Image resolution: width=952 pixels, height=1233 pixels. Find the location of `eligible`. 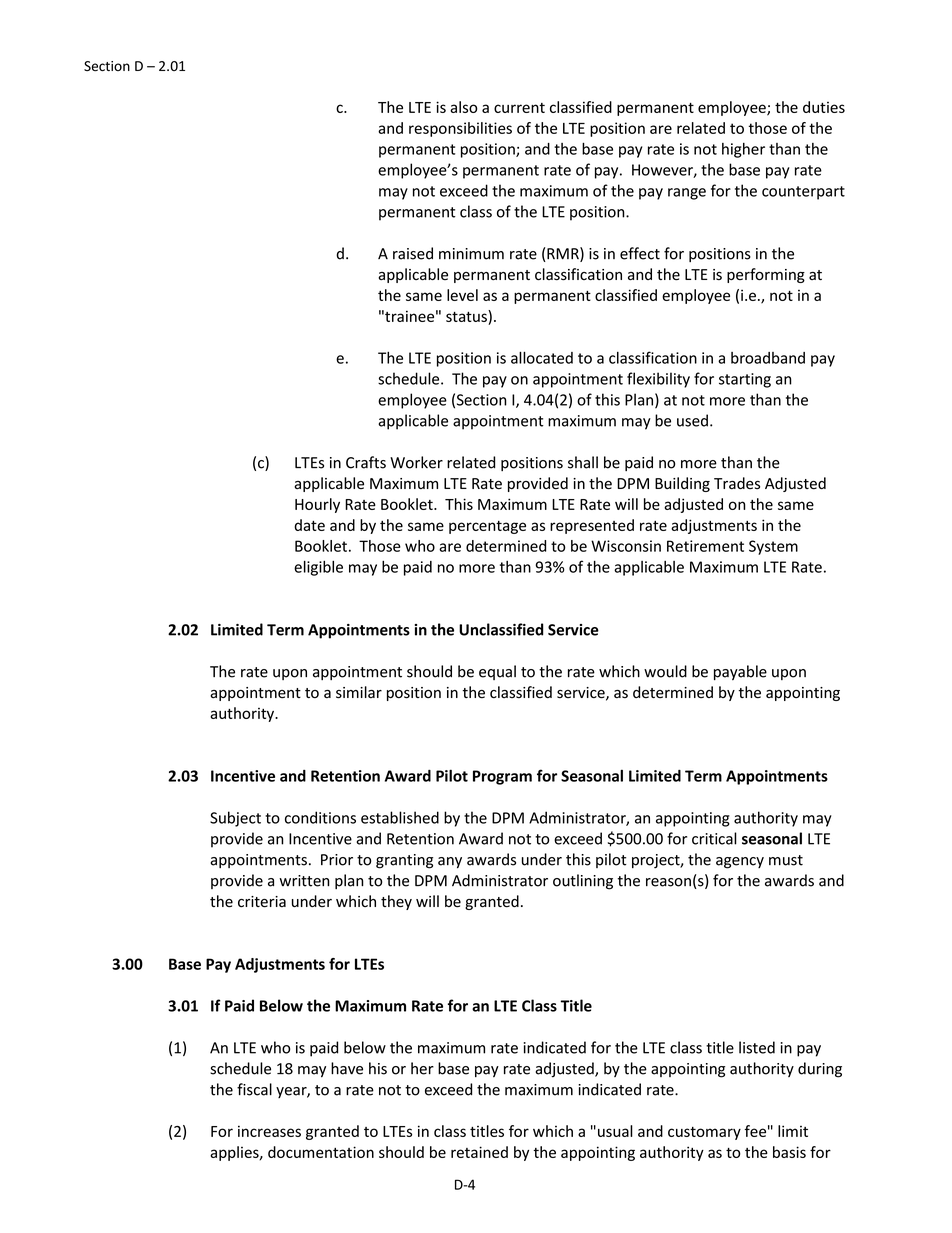

eligible is located at coordinates (318, 568).
